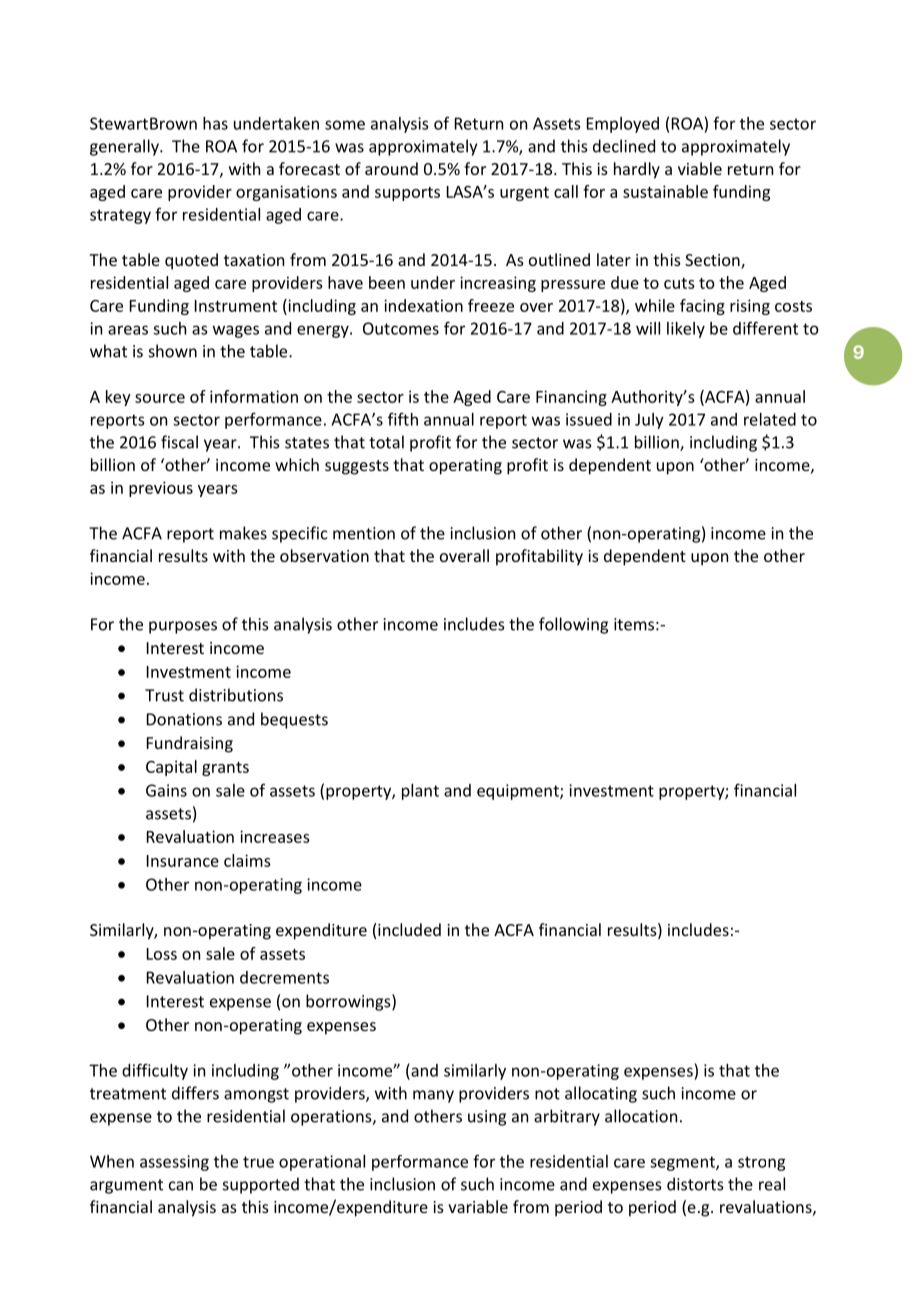 The width and height of the document is (924, 1308). I want to click on viable, so click(700, 168).
